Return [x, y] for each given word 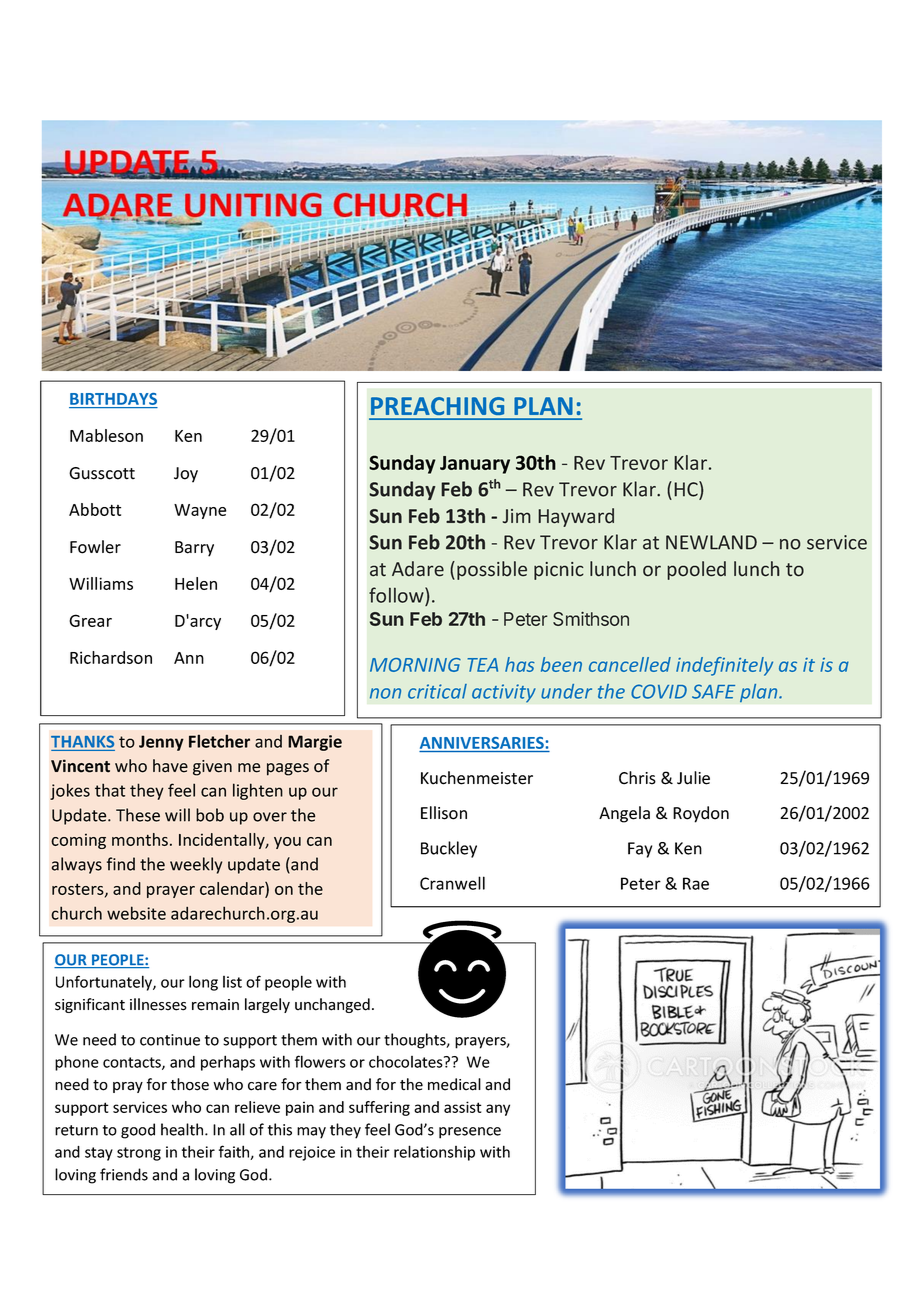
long [203, 983]
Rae [696, 883]
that [110, 790]
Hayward [576, 517]
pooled [696, 570]
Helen [196, 583]
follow [397, 595]
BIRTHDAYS [113, 400]
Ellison [444, 813]
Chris [637, 778]
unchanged [332, 1005]
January [475, 465]
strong [139, 1154]
